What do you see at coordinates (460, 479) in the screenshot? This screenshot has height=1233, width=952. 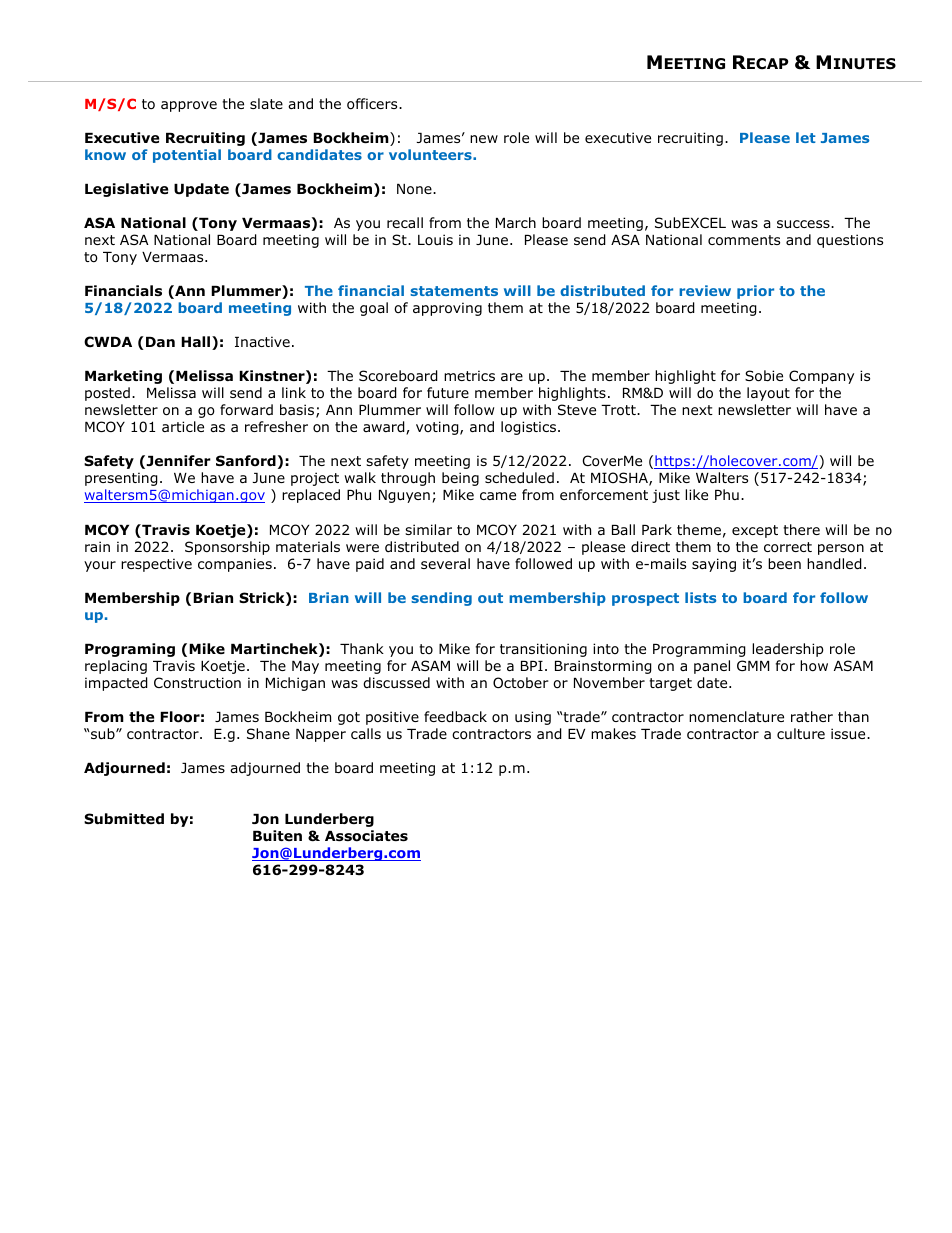 I see `being` at bounding box center [460, 479].
